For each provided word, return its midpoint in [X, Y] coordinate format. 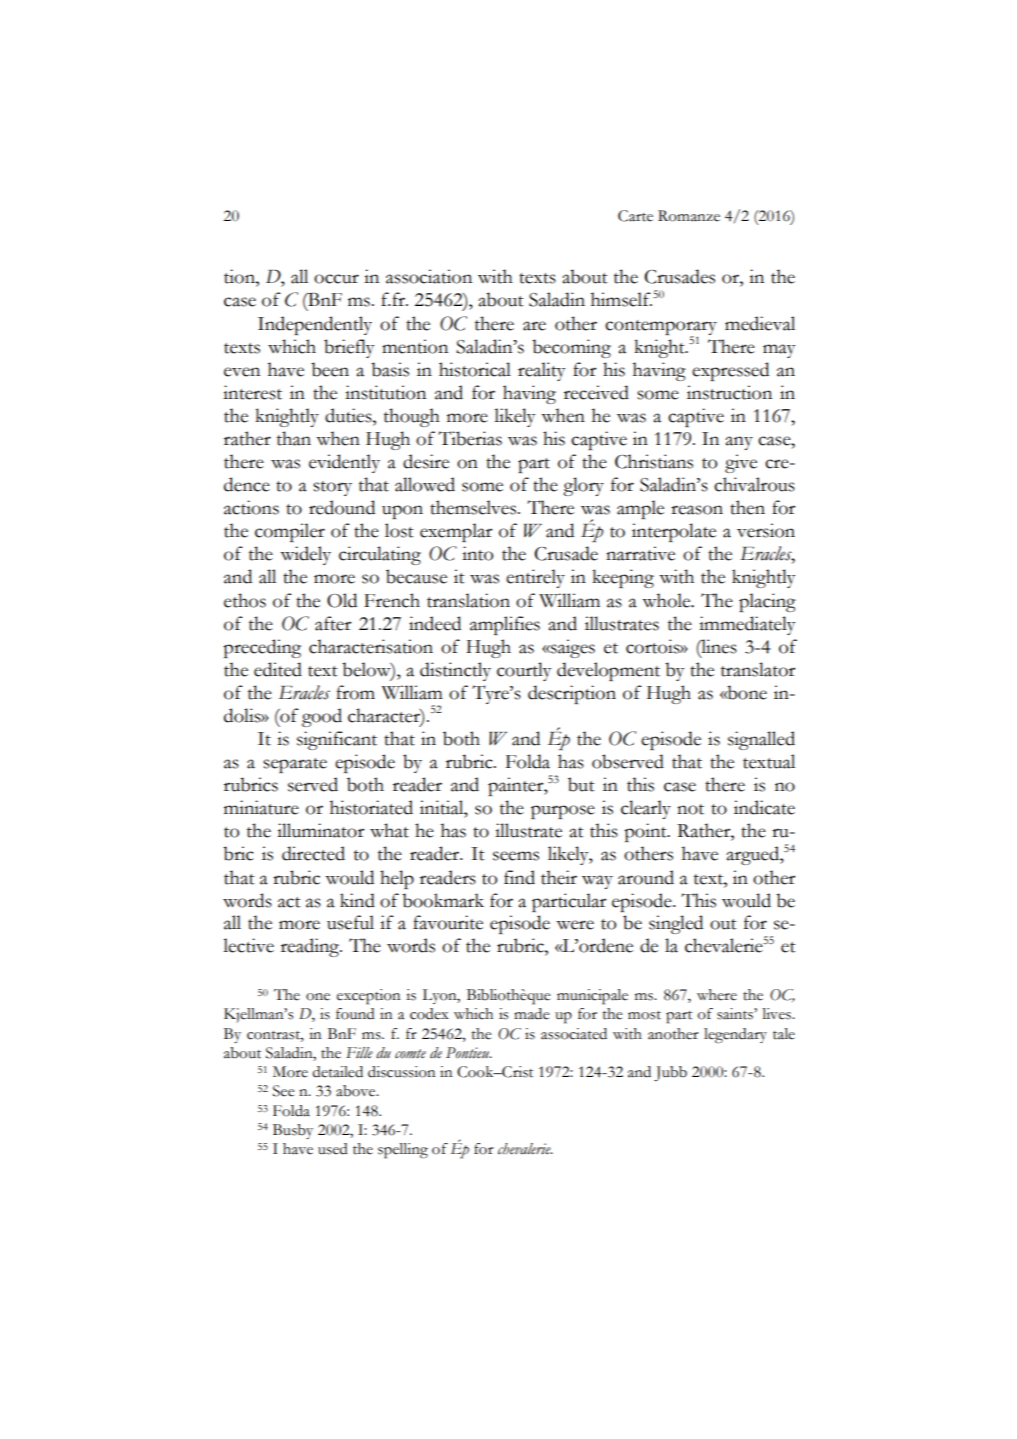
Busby [293, 1131]
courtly [524, 671]
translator [758, 669]
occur [336, 279]
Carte [635, 216]
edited [278, 669]
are [534, 326]
